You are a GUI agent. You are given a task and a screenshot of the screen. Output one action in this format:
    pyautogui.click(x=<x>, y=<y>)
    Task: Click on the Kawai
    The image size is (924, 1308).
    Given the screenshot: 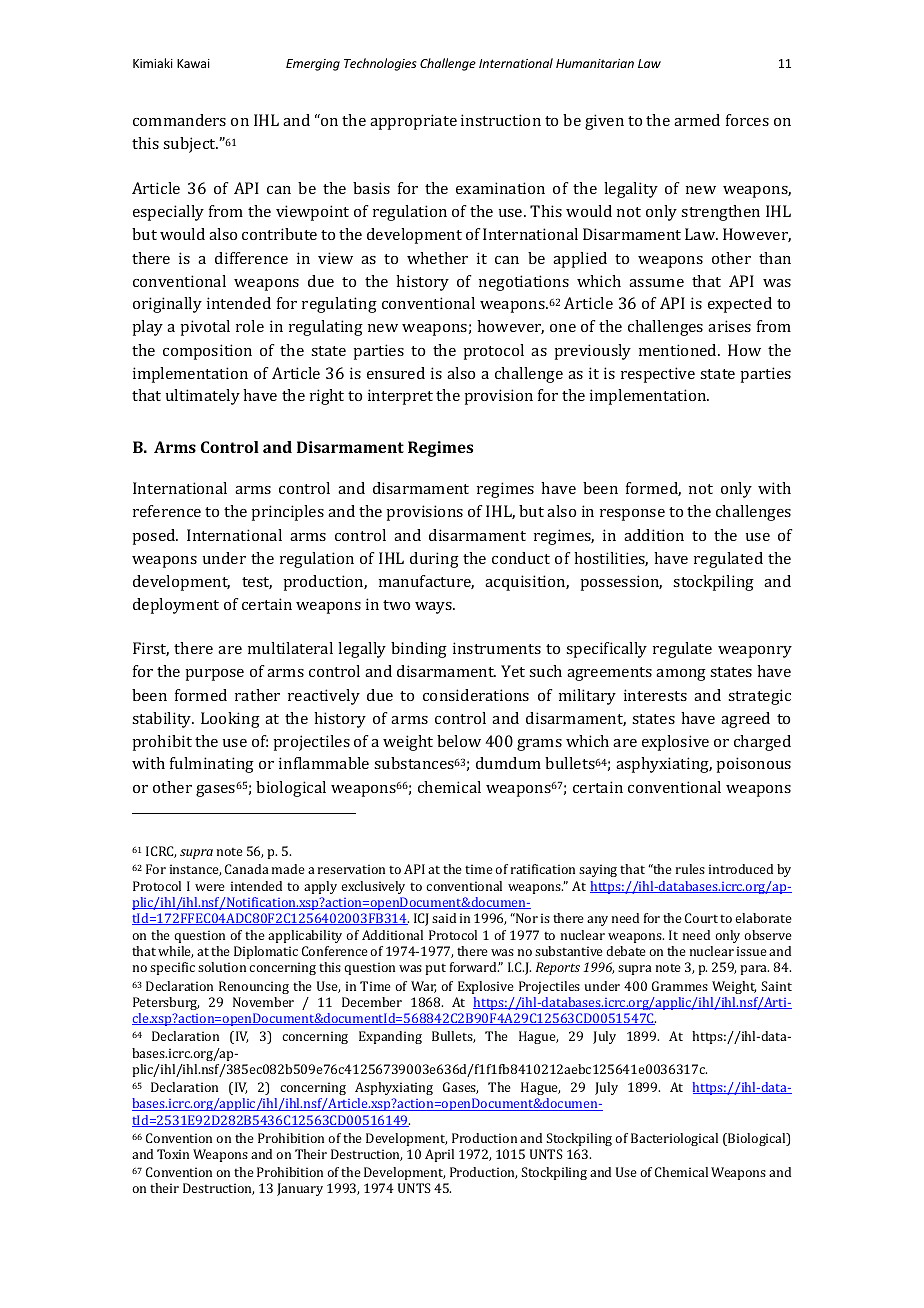 What is the action you would take?
    pyautogui.click(x=193, y=63)
